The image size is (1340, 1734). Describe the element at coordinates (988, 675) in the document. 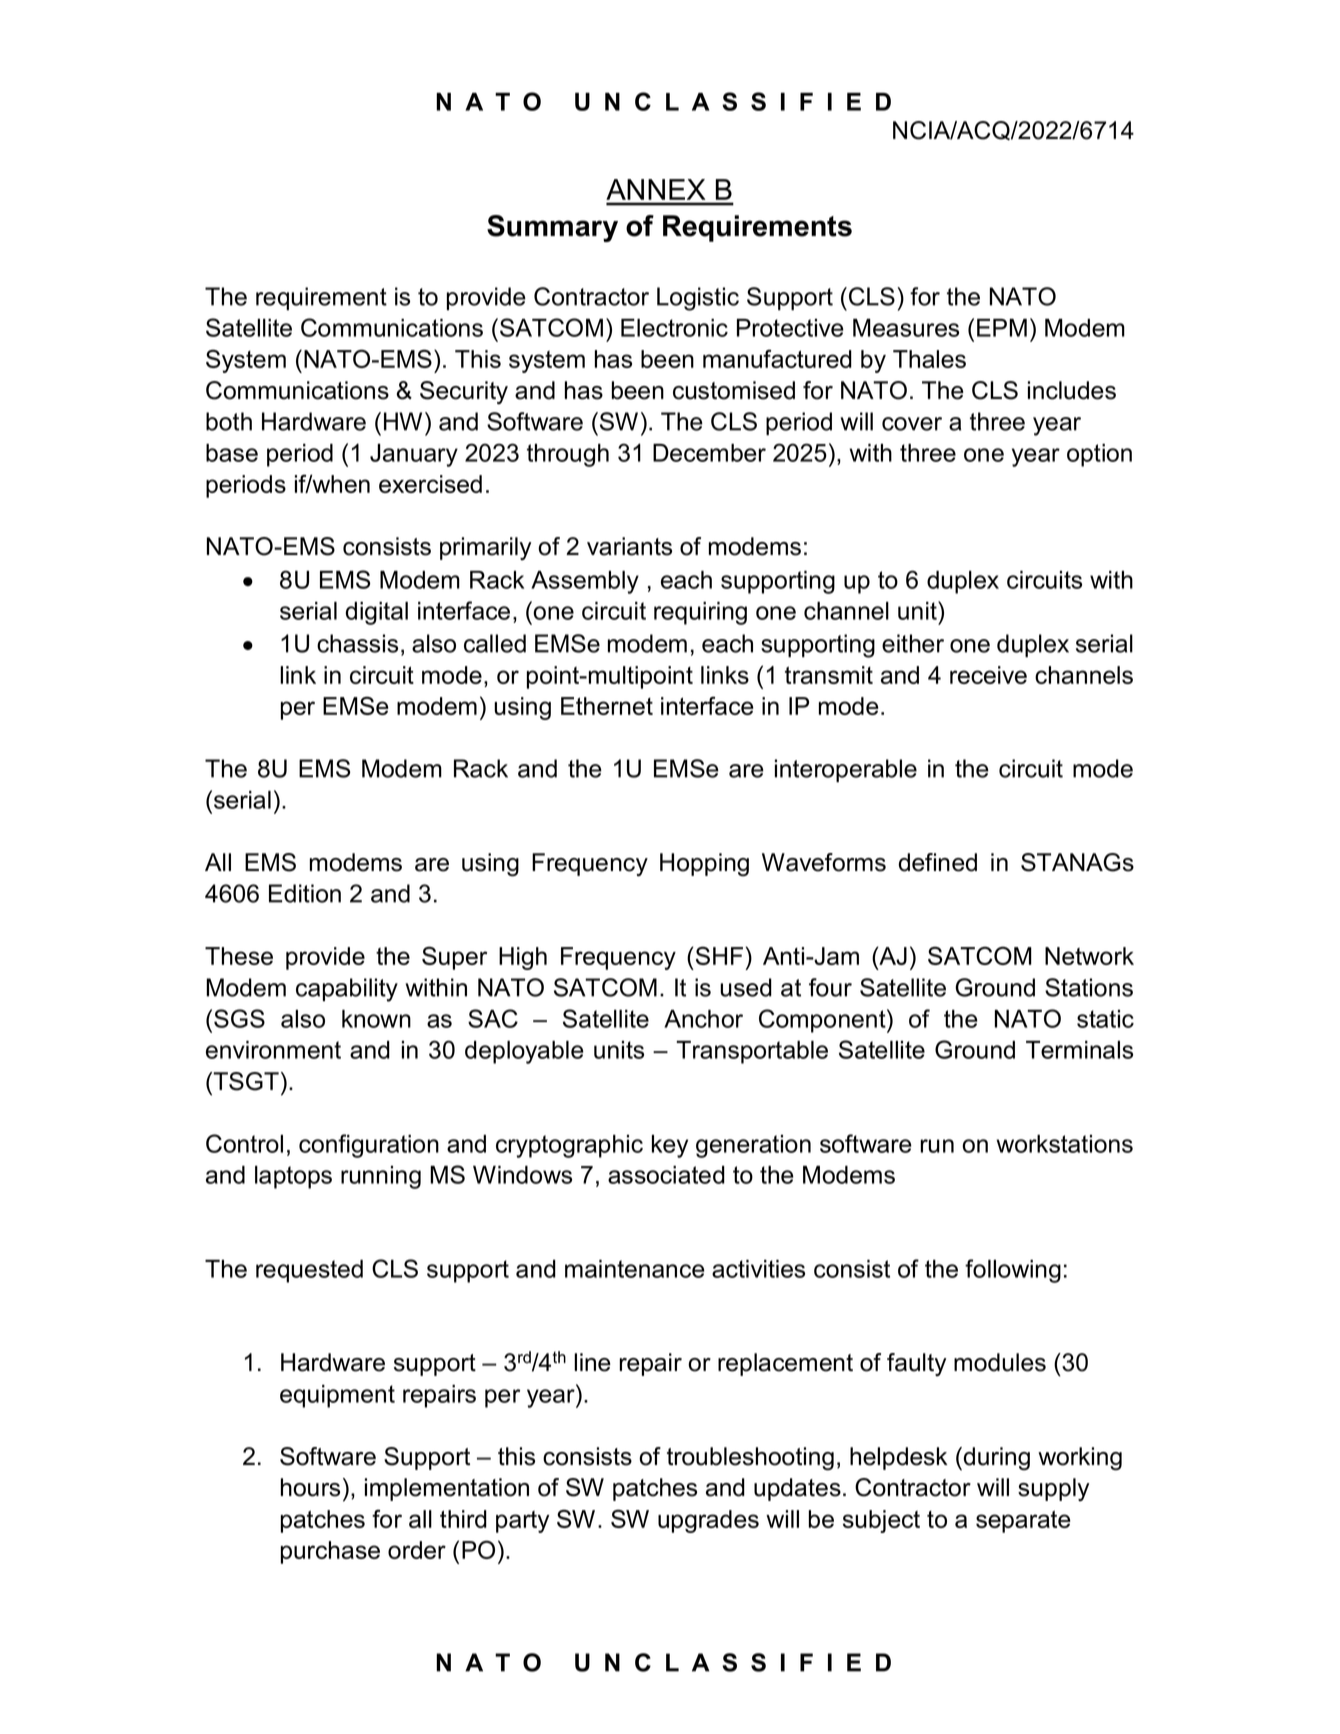

I see `receive` at that location.
